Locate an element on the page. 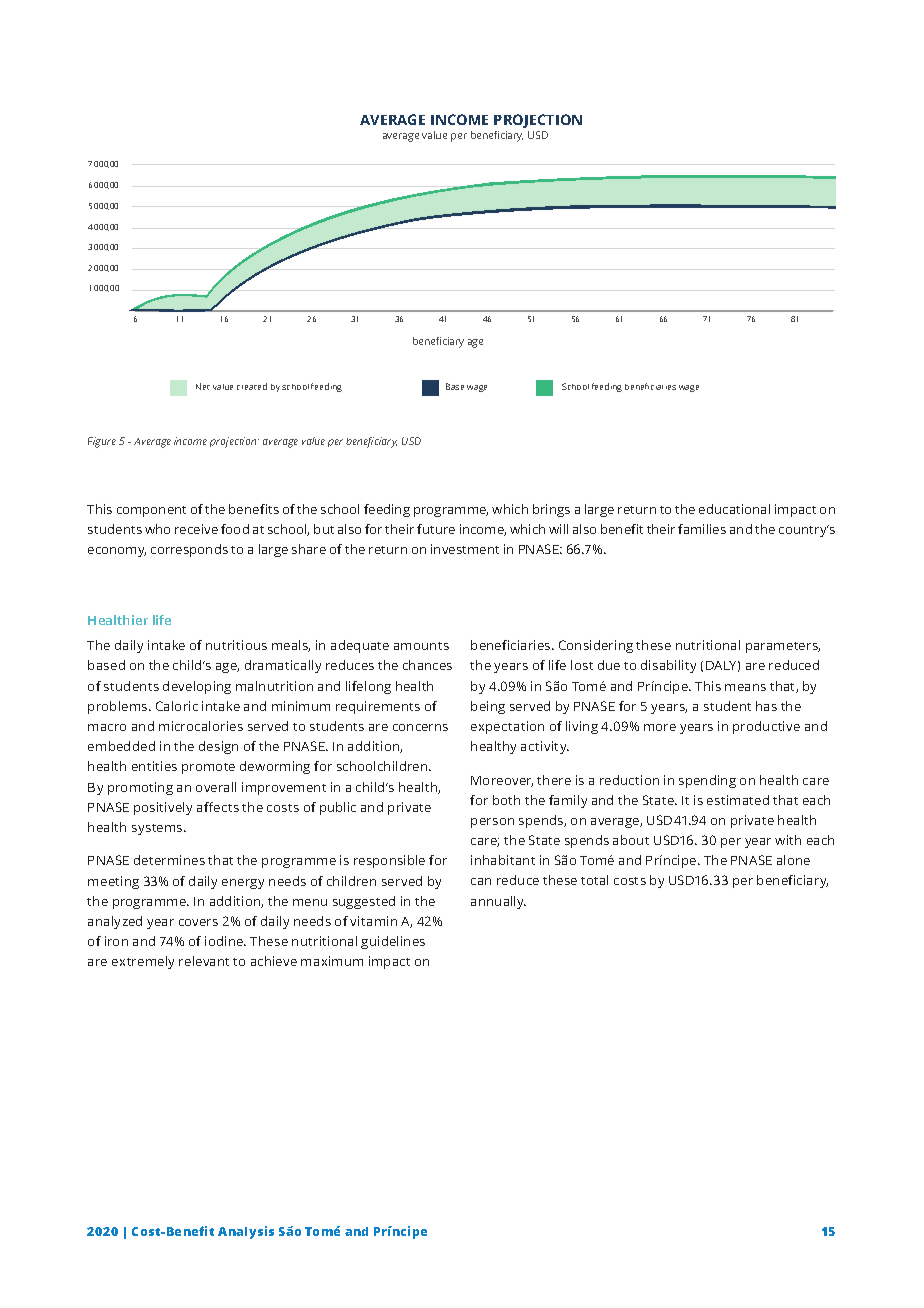 Image resolution: width=924 pixels, height=1308 pixels. positively is located at coordinates (163, 808).
